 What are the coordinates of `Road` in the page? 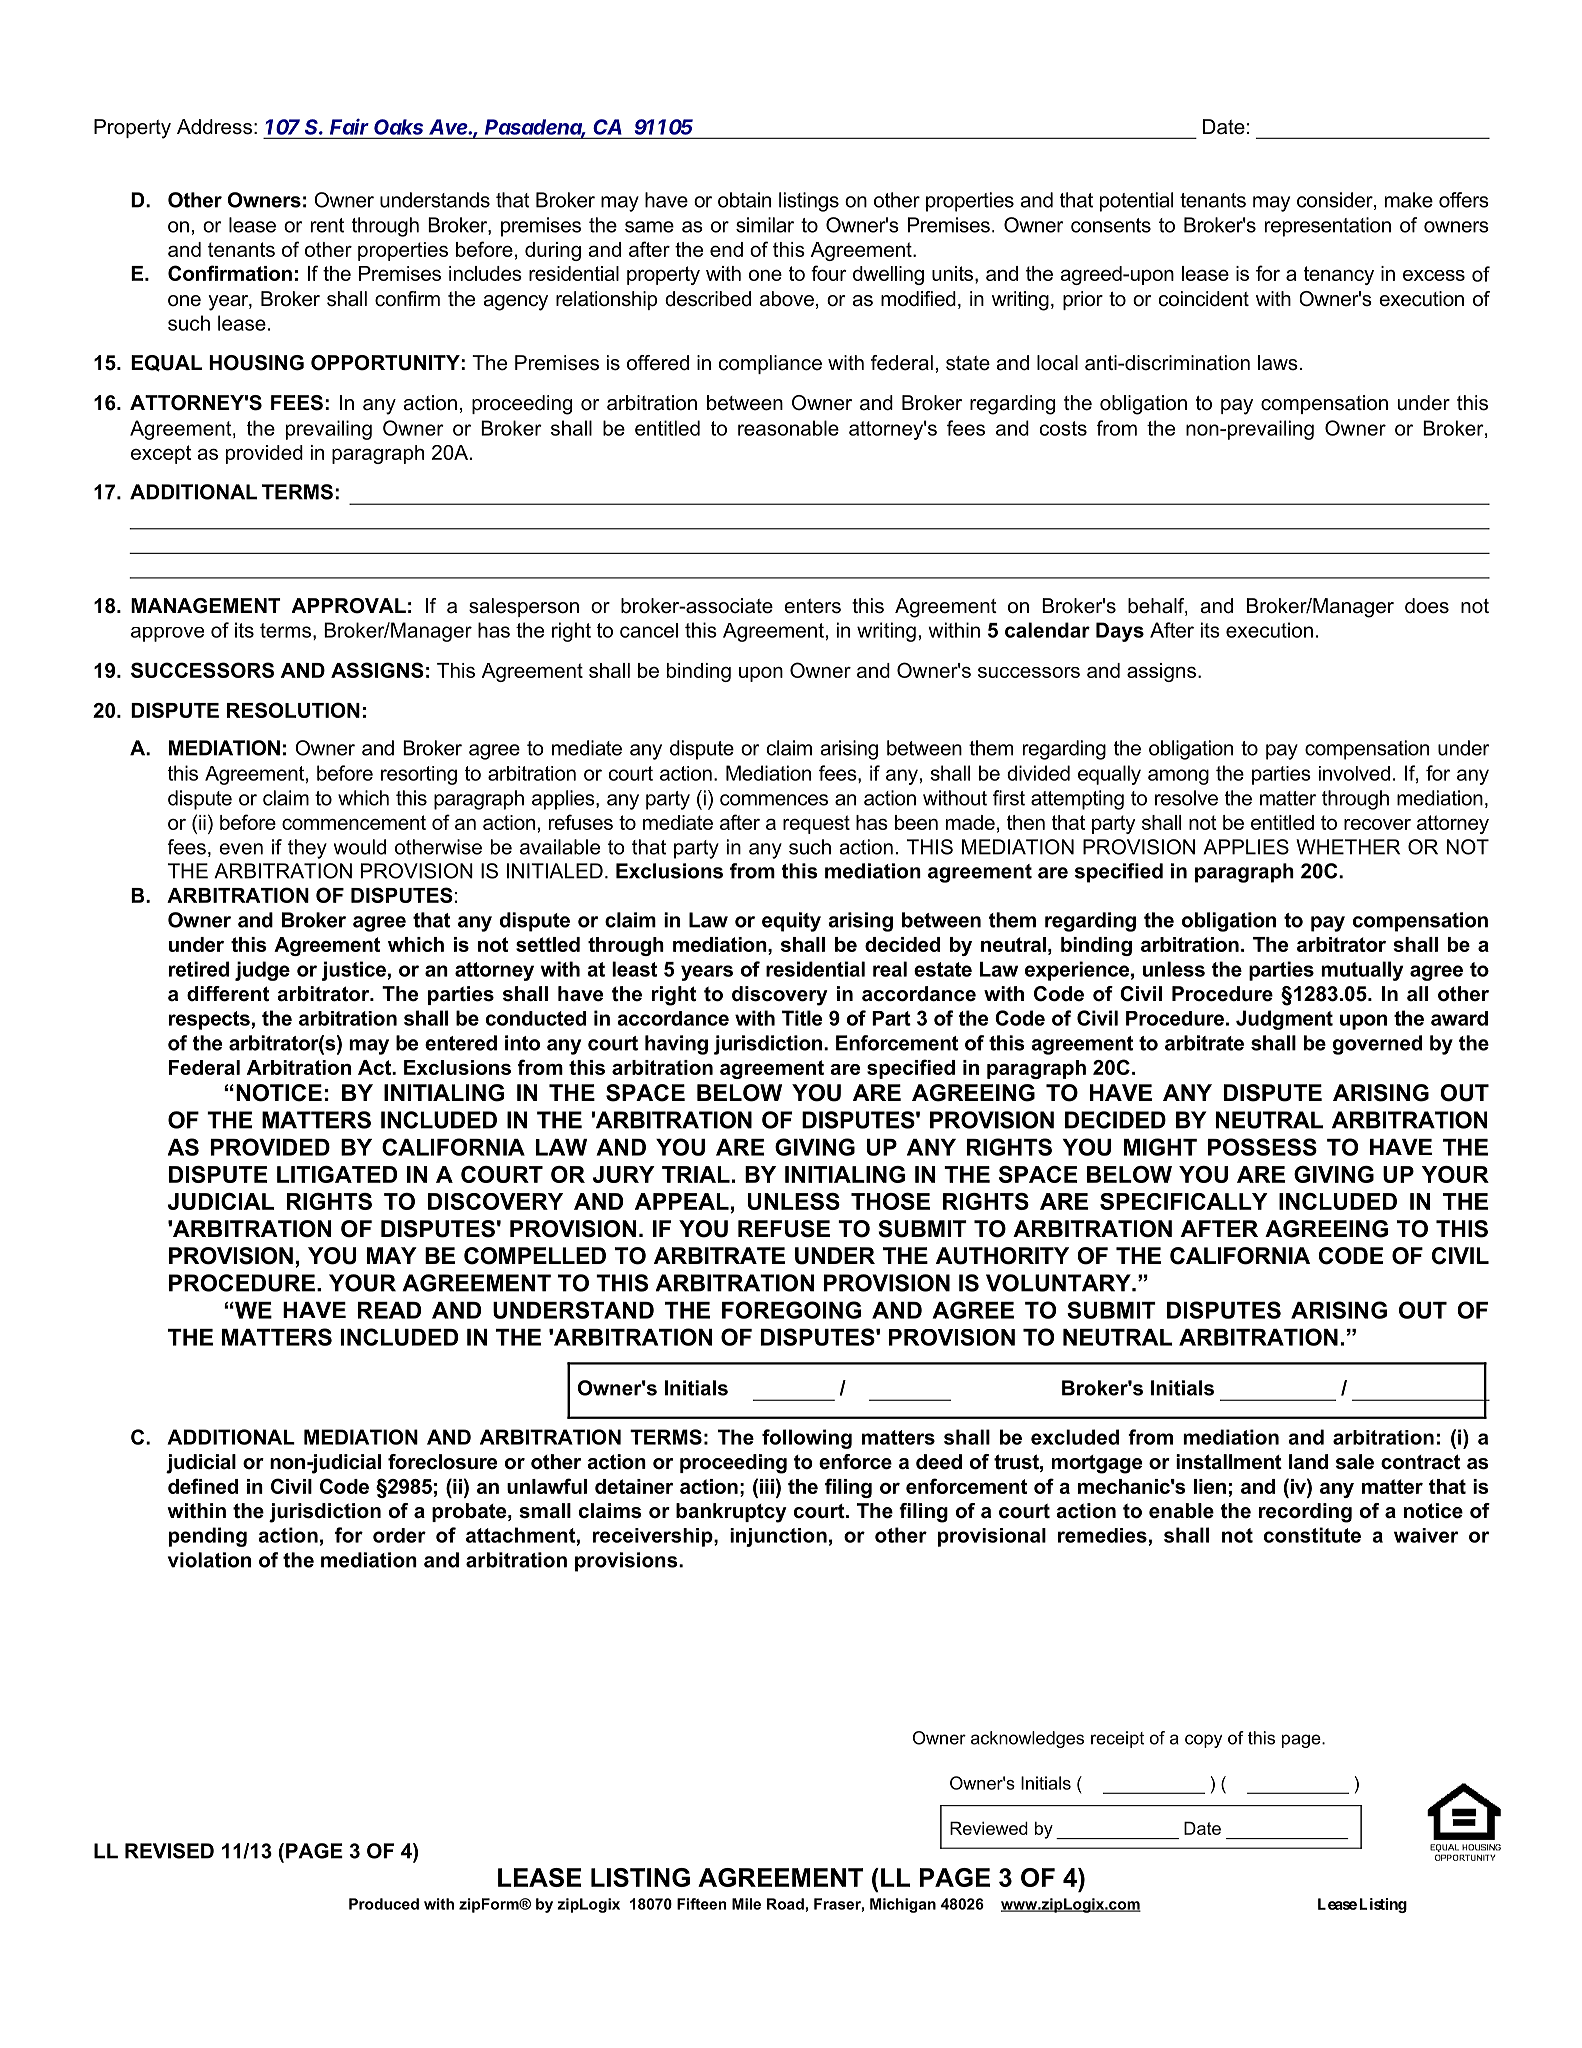 It's located at (785, 1904).
